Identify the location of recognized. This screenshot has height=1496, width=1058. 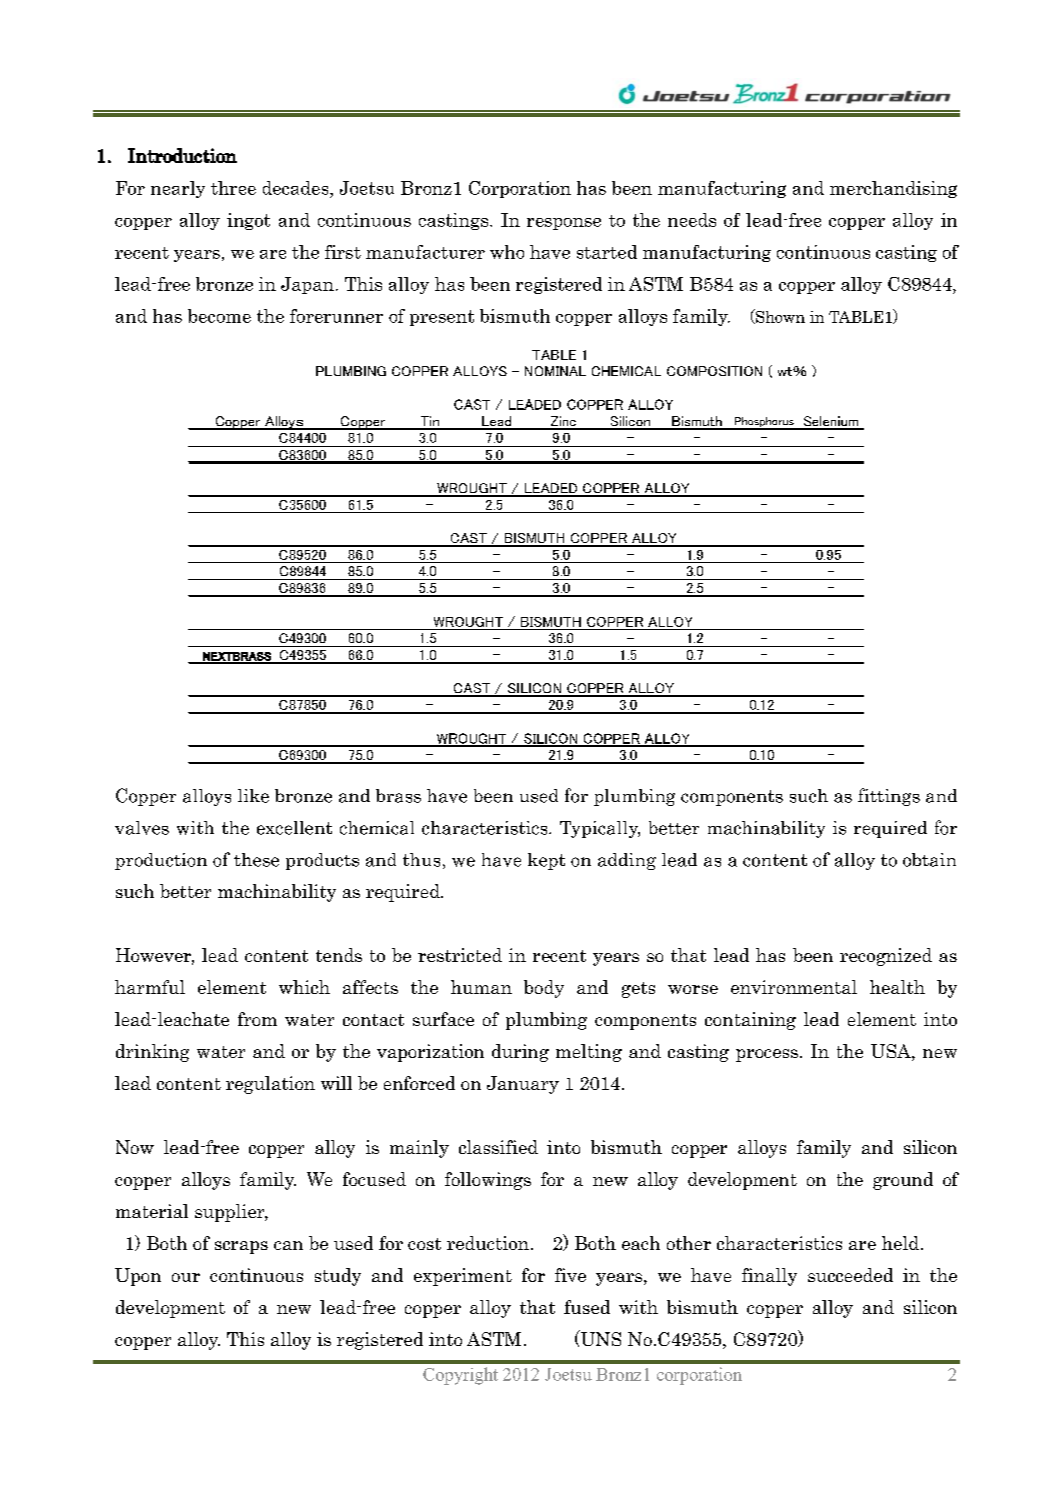
(886, 957).
